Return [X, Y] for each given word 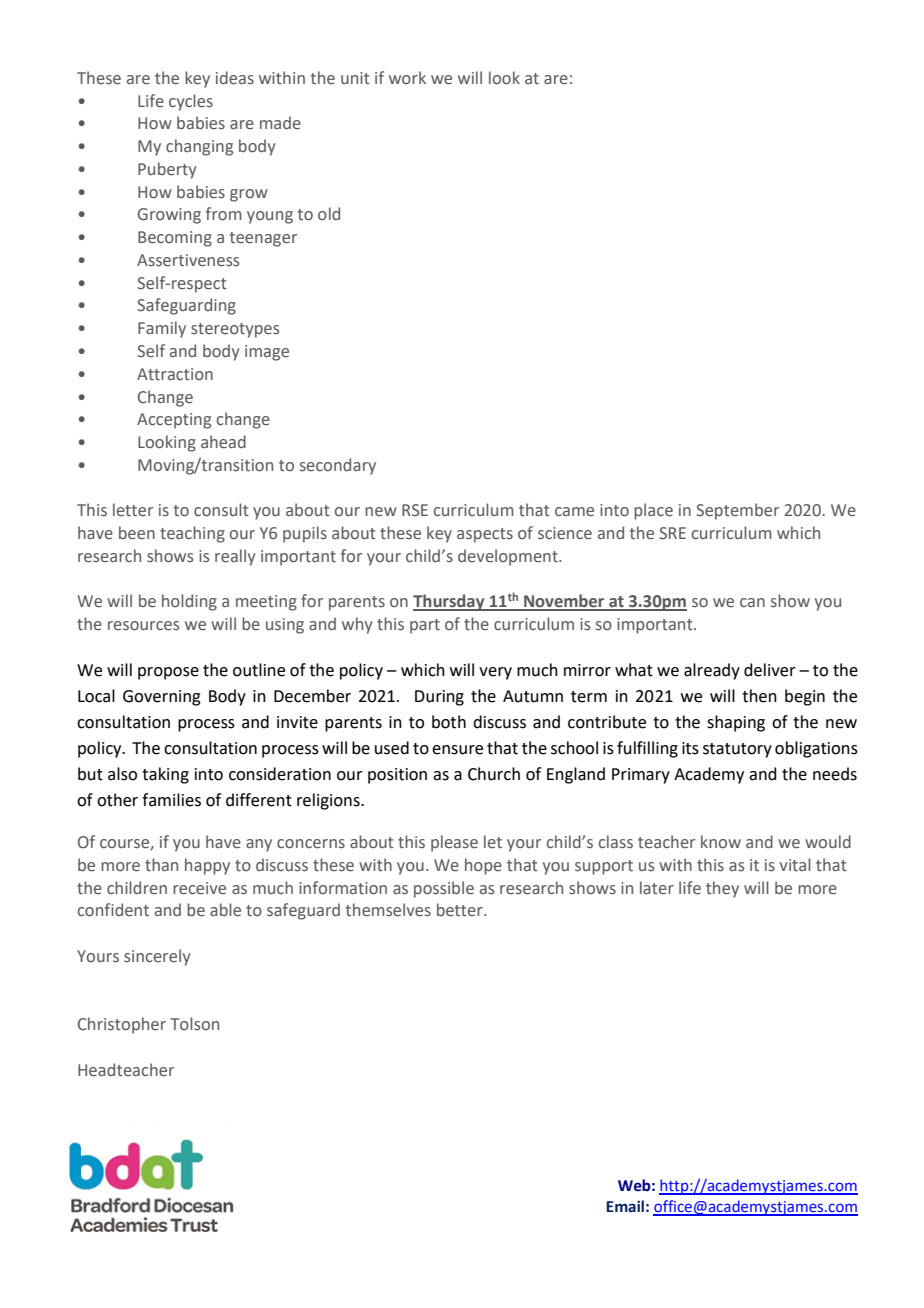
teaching [192, 534]
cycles [191, 102]
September [737, 511]
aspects [485, 535]
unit [355, 78]
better [461, 910]
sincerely [157, 957]
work [407, 77]
